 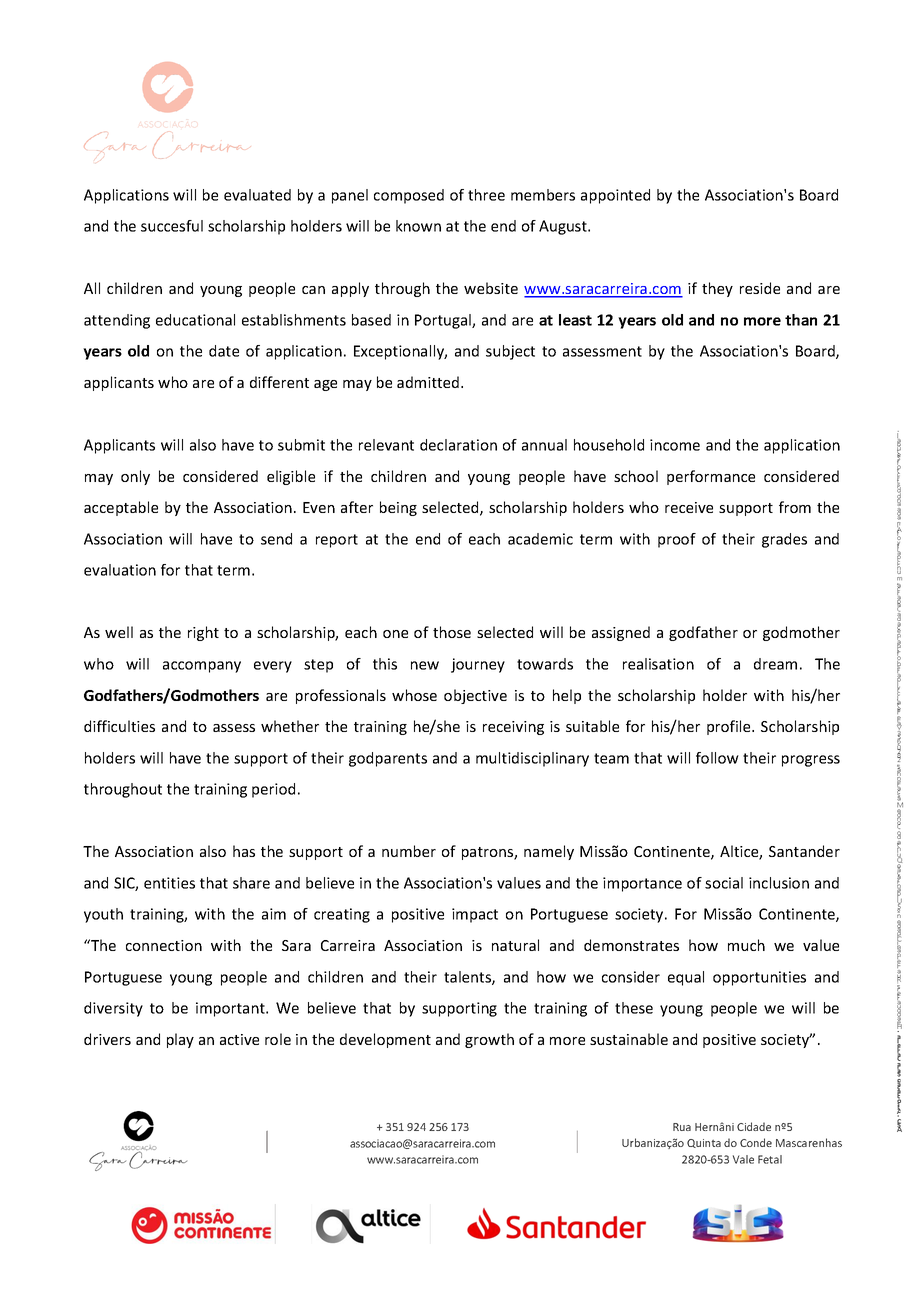 What do you see at coordinates (759, 978) in the screenshot?
I see `opportunities` at bounding box center [759, 978].
